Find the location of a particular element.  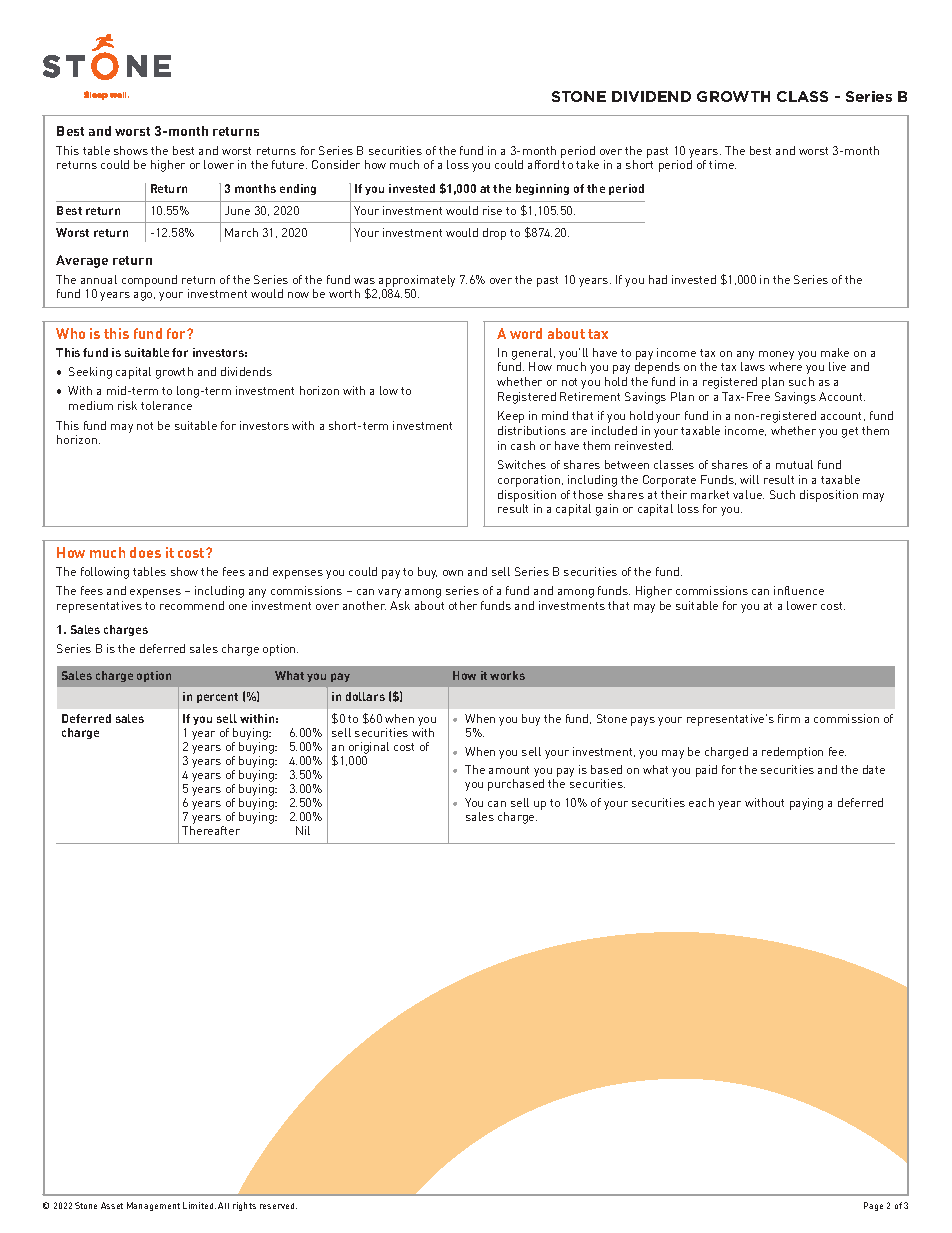

rise is located at coordinates (492, 210).
